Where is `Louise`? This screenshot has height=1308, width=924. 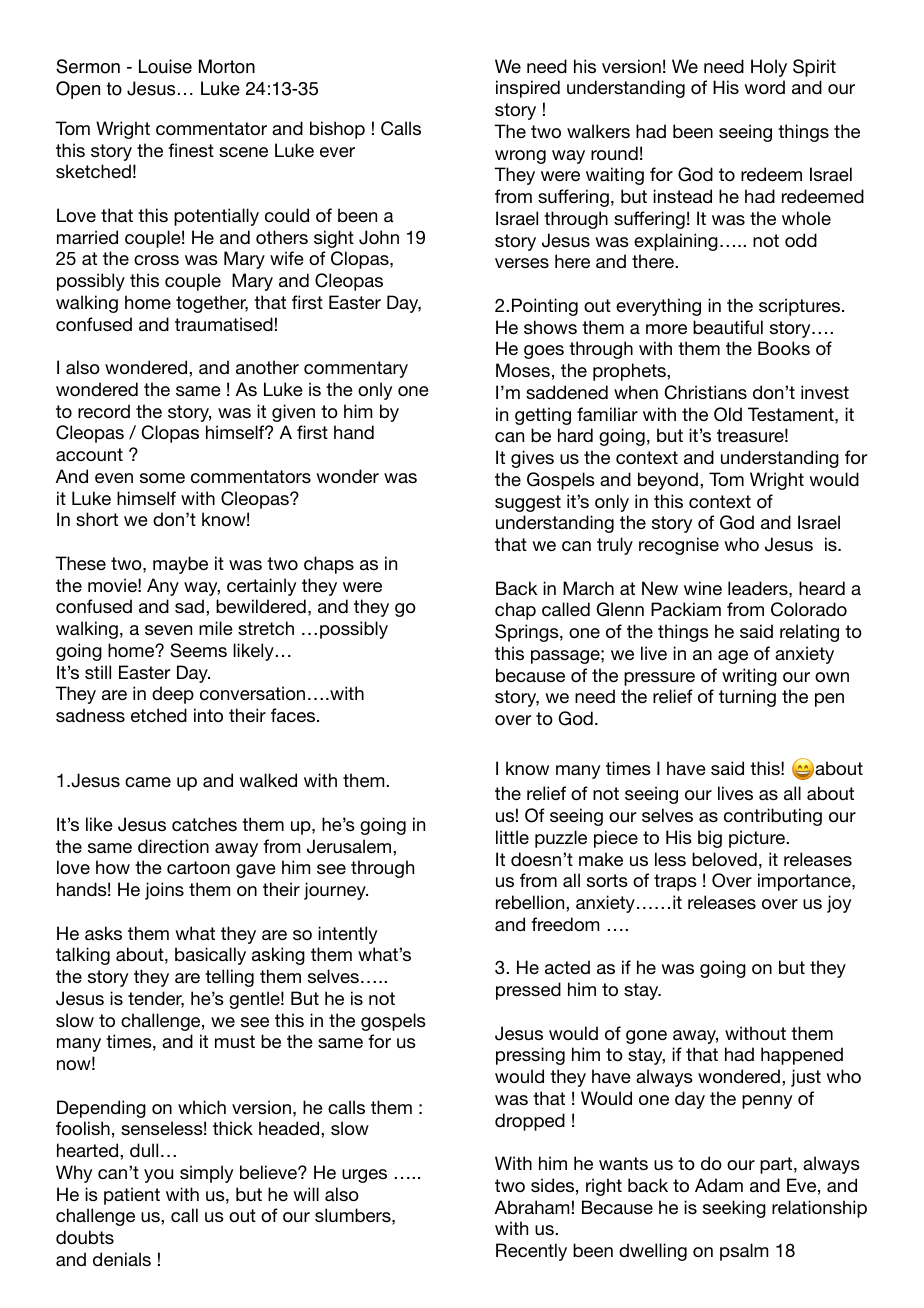 Louise is located at coordinates (165, 66).
